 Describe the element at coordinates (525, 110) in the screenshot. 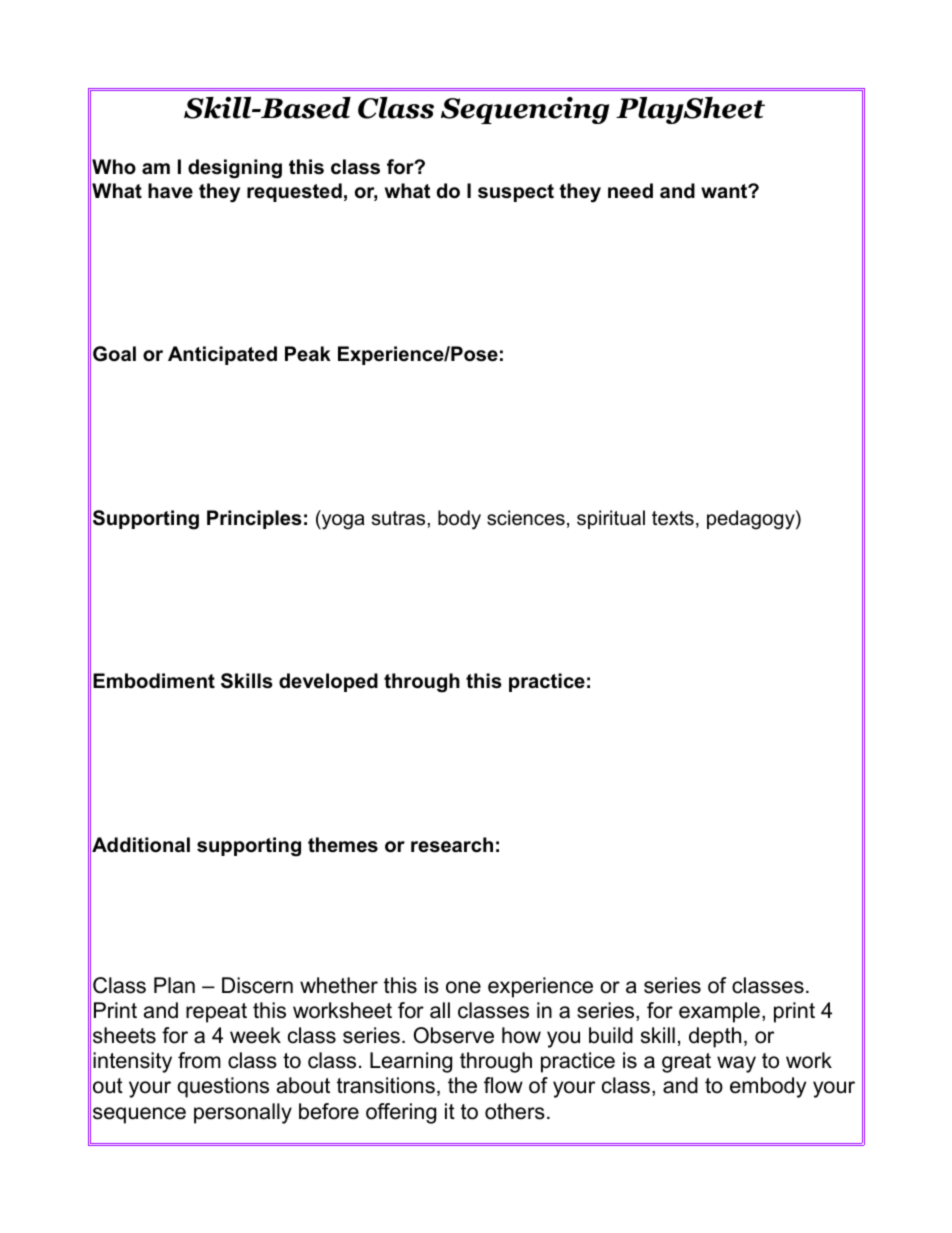

I see `Sequencing` at that location.
